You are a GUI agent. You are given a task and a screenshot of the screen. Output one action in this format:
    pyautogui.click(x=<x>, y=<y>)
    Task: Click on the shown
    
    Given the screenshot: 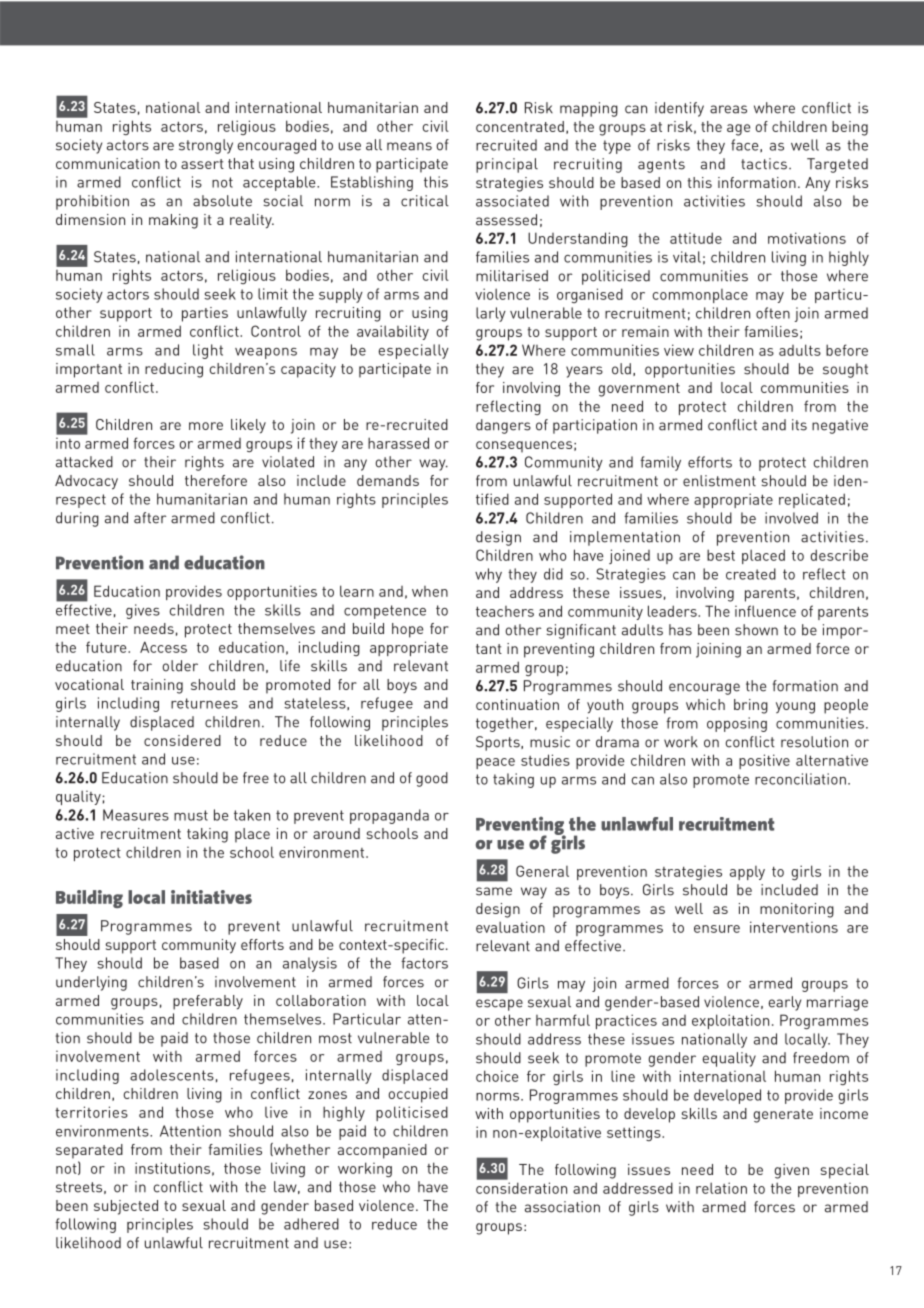 What is the action you would take?
    pyautogui.click(x=756, y=630)
